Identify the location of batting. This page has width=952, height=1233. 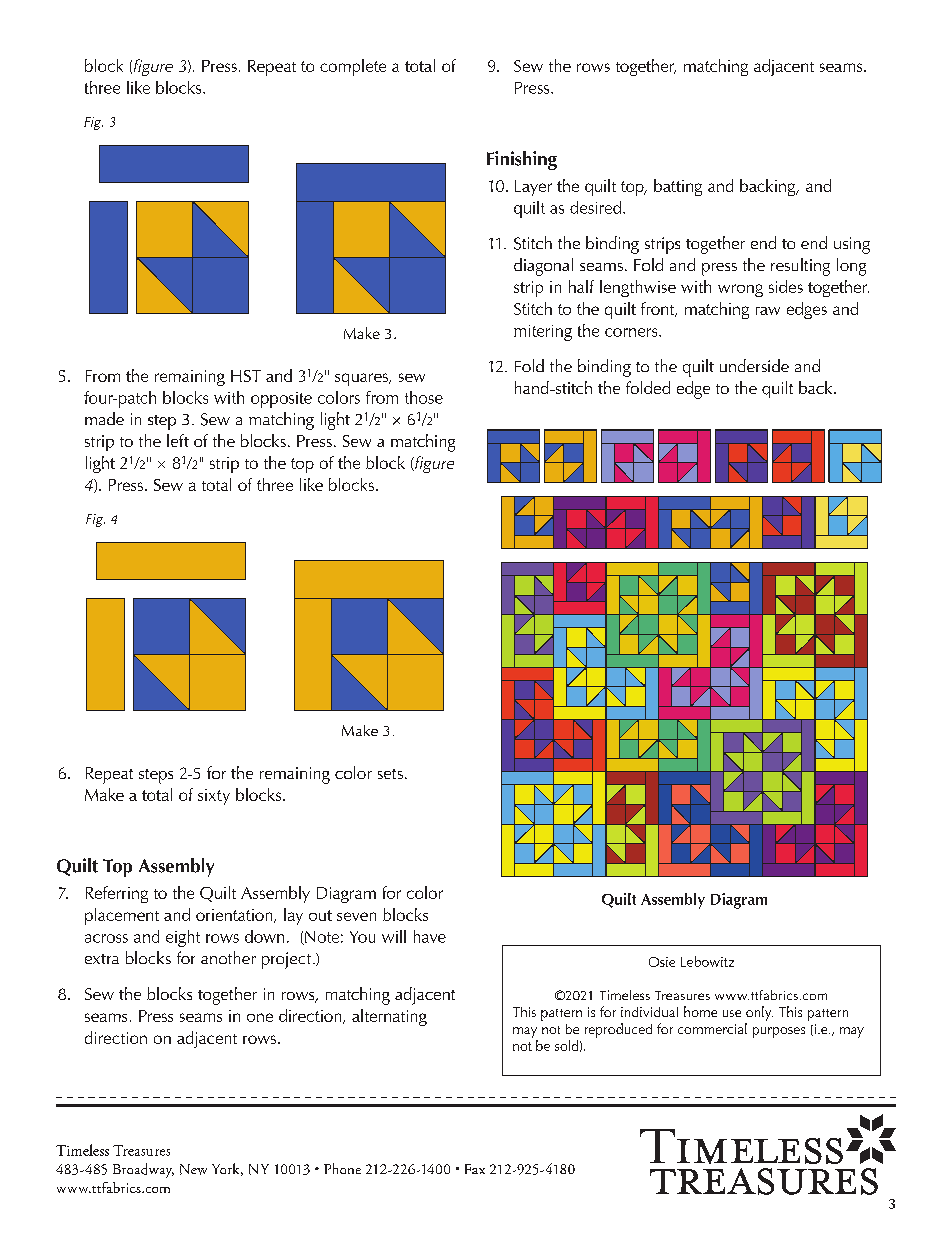
(678, 187).
